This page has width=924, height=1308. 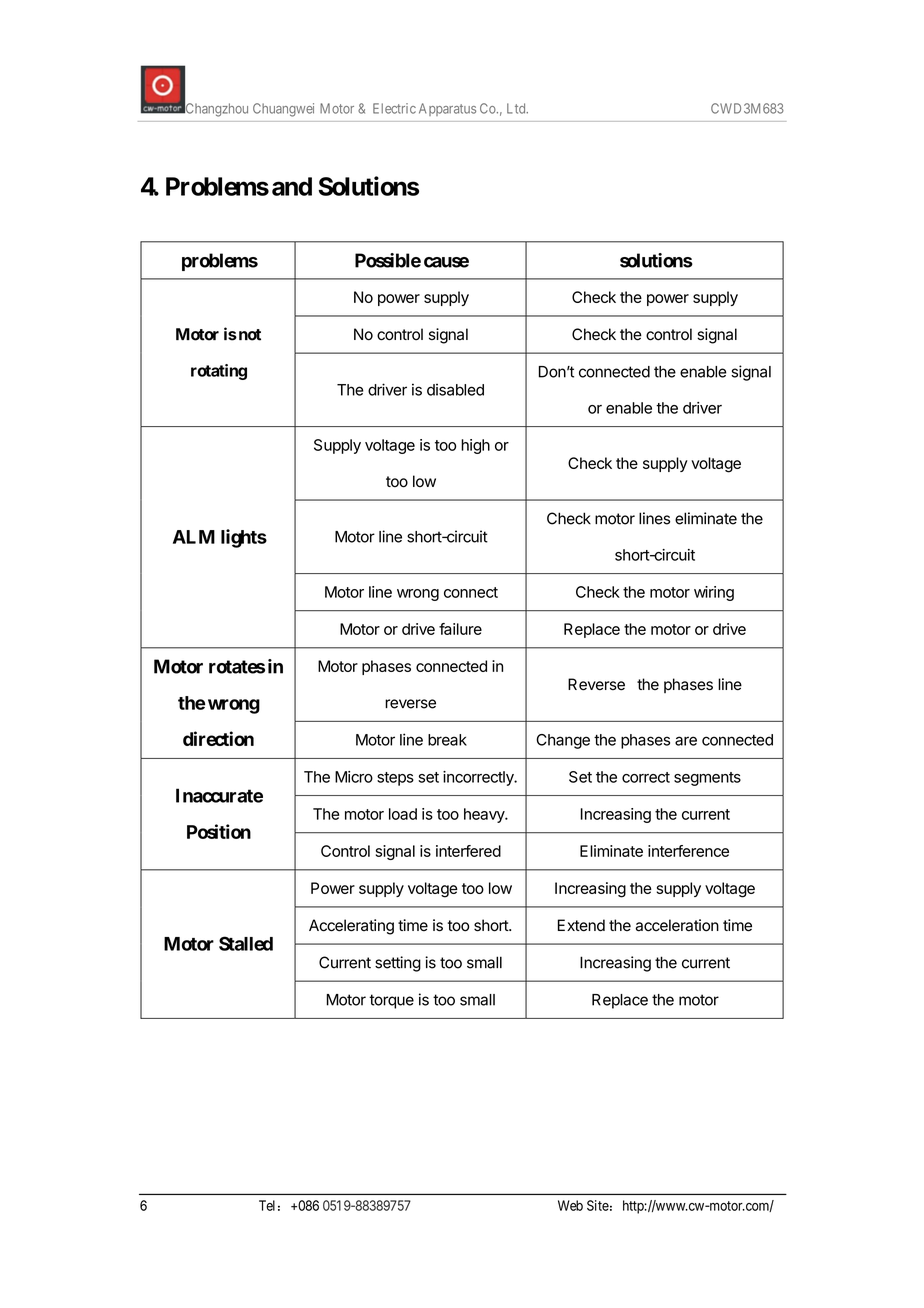 I want to click on failure, so click(x=460, y=629).
